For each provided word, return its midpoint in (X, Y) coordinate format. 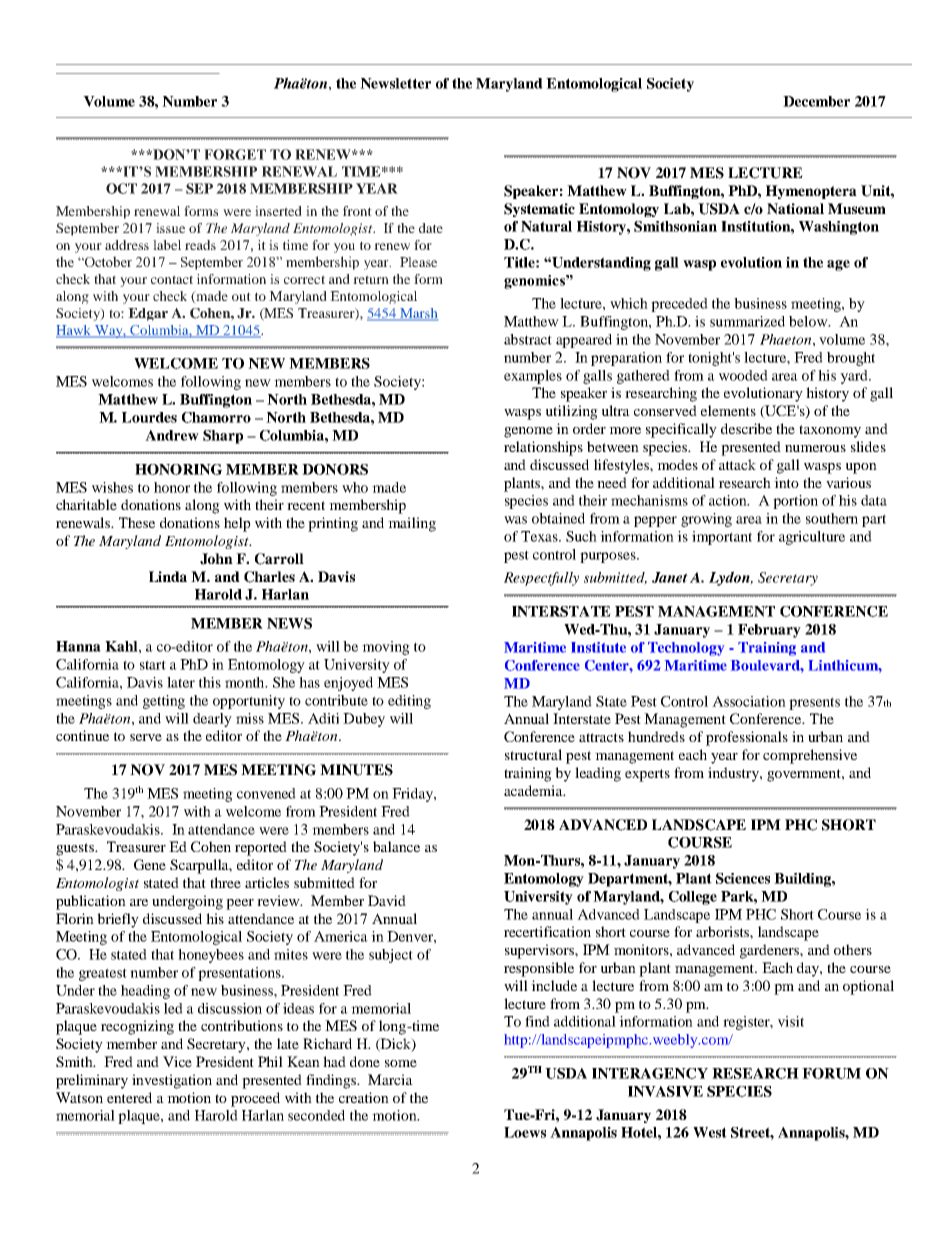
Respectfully (541, 579)
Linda (168, 576)
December (816, 101)
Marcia (390, 1079)
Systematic (539, 210)
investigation (172, 1081)
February (769, 631)
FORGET (235, 154)
